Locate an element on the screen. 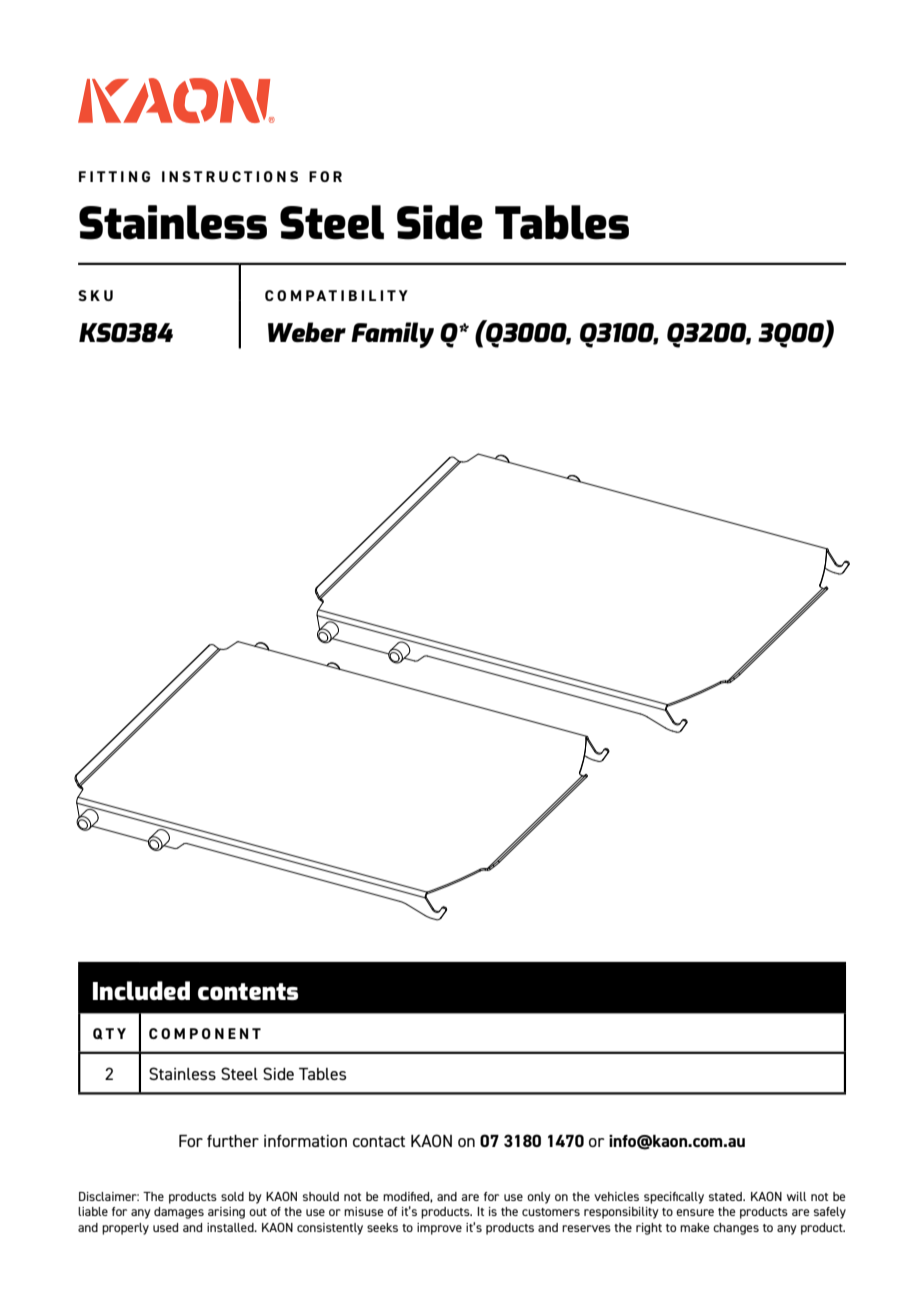  Weber is located at coordinates (307, 332).
